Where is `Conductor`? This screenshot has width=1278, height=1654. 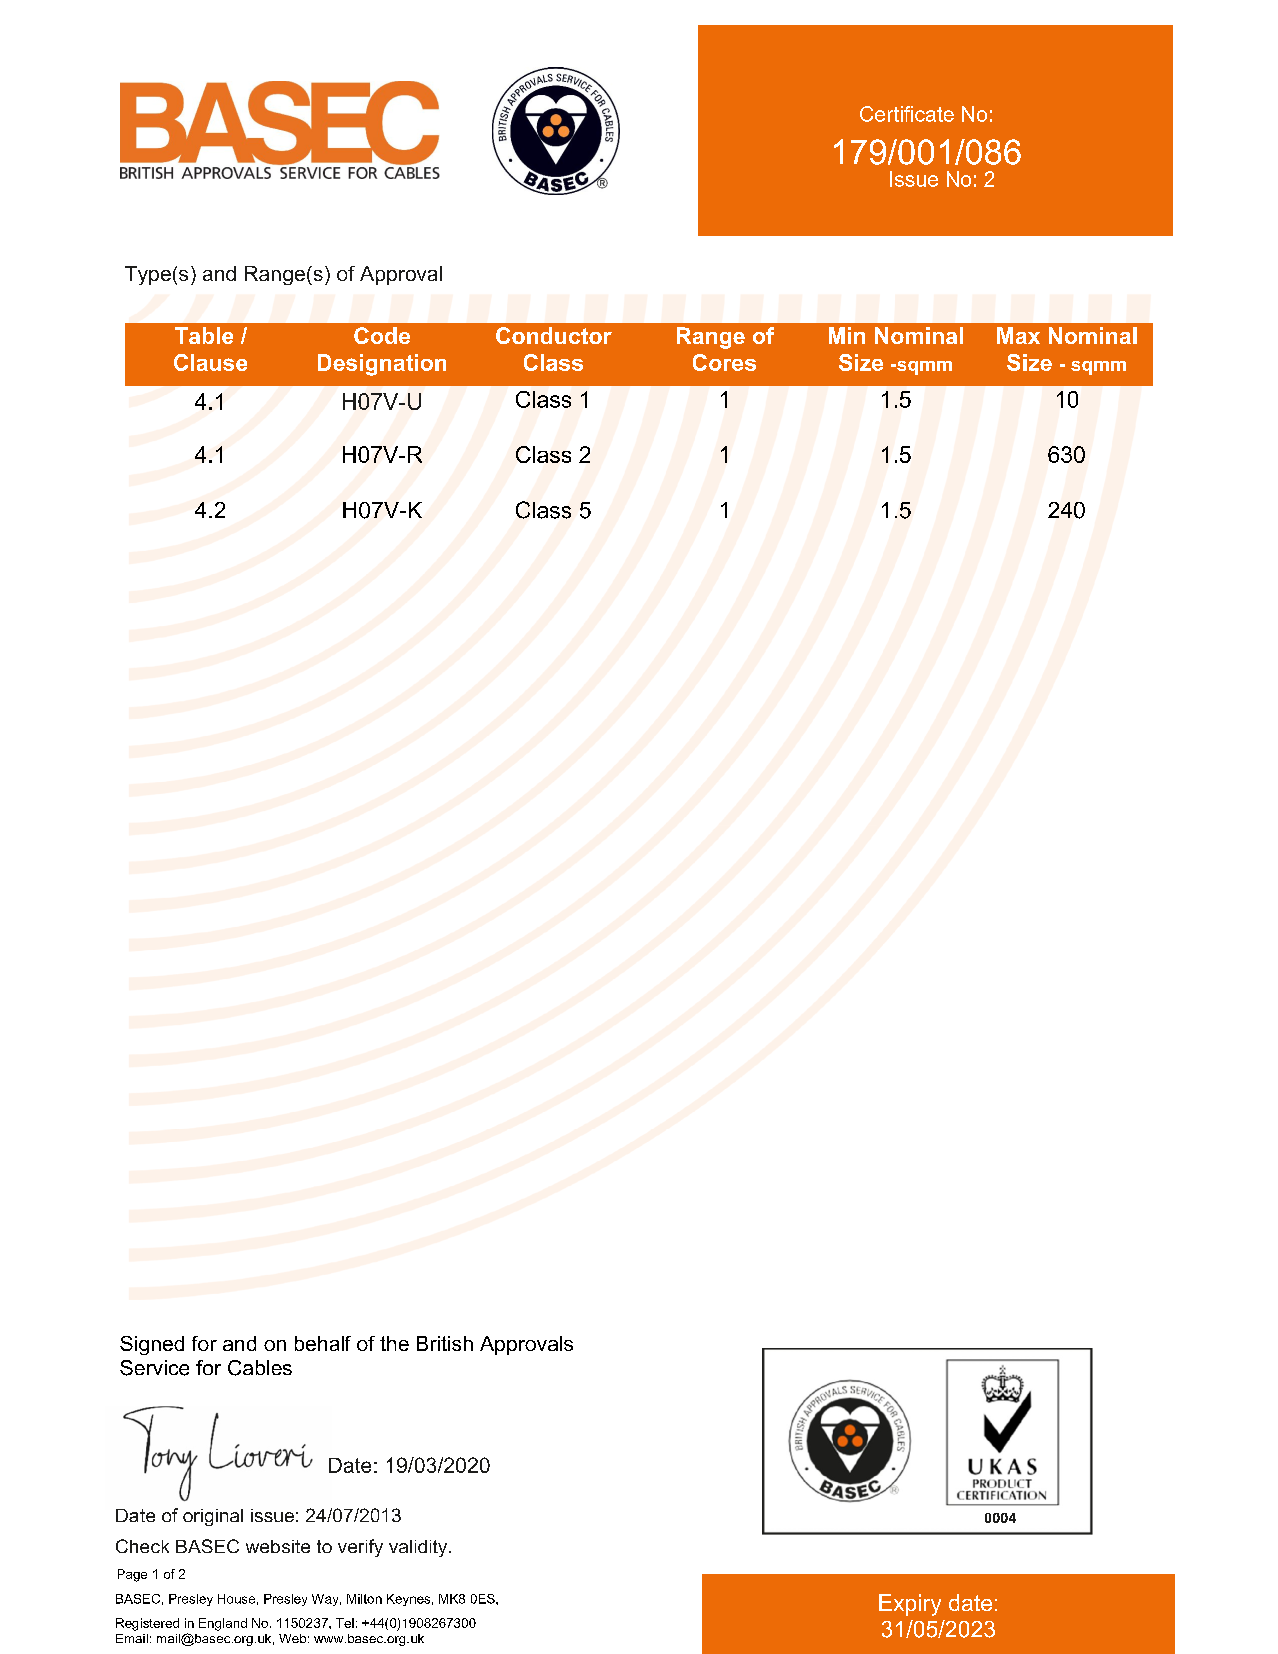
Conductor is located at coordinates (554, 335).
